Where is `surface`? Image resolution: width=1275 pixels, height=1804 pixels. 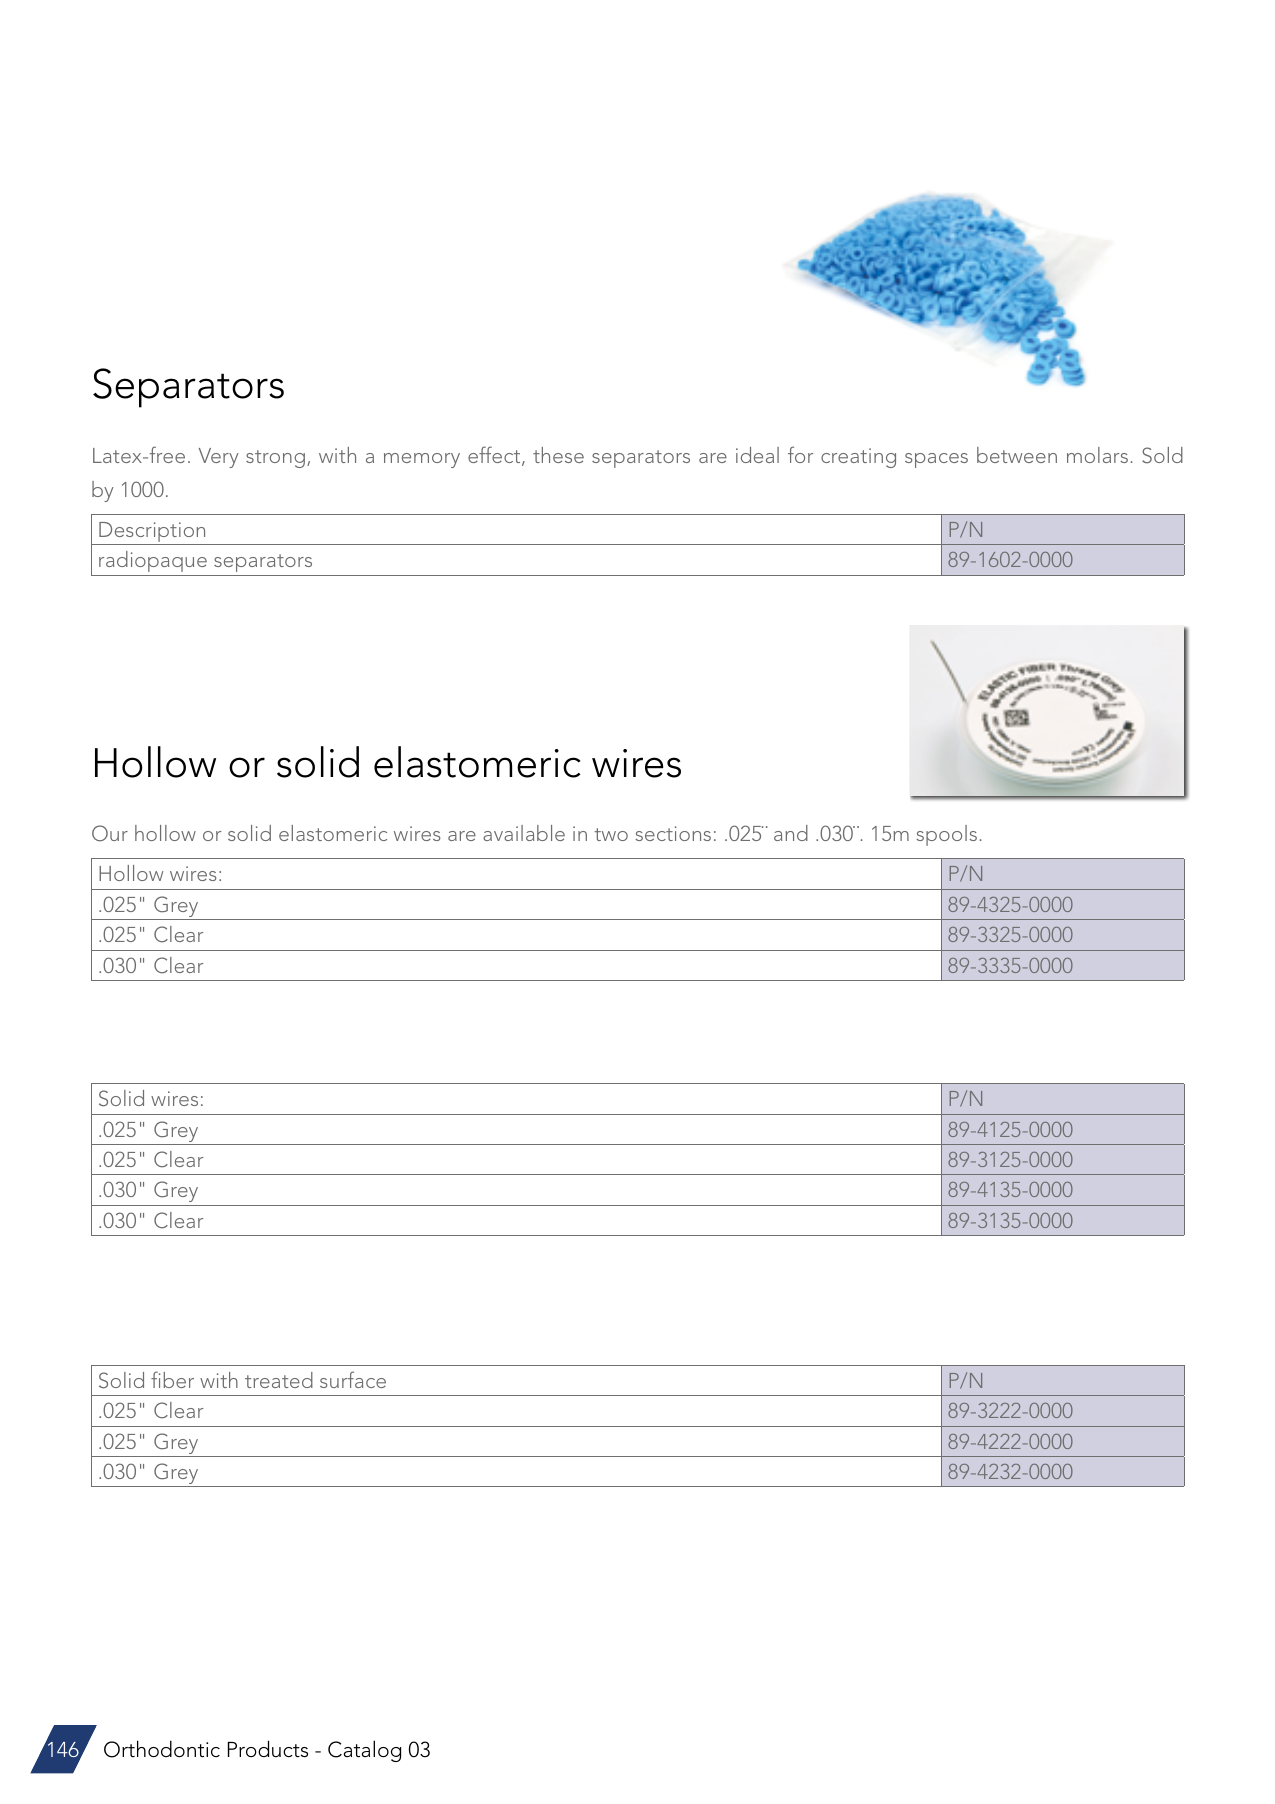
surface is located at coordinates (353, 1379).
